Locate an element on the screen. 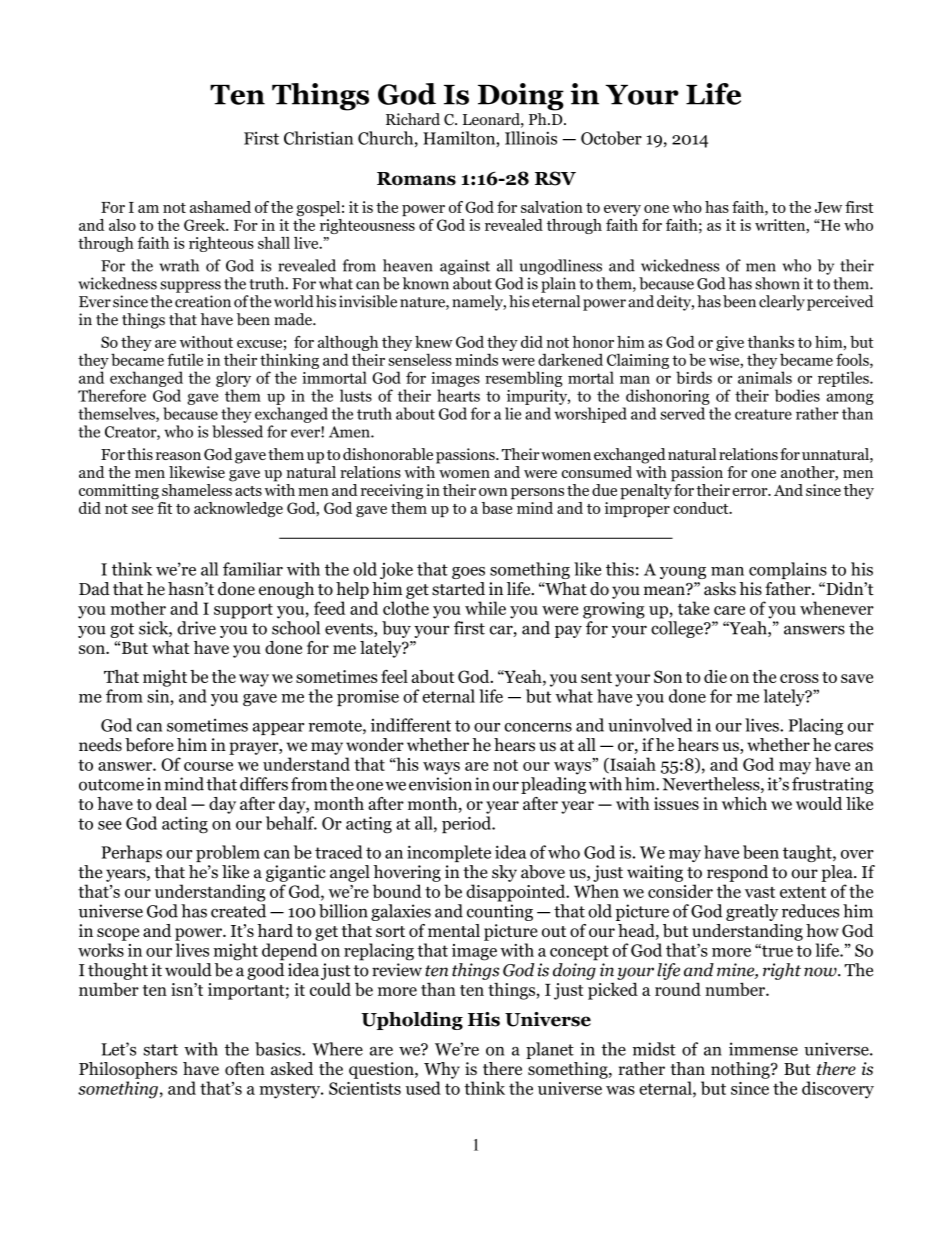 The image size is (952, 1233). drive is located at coordinates (196, 628).
